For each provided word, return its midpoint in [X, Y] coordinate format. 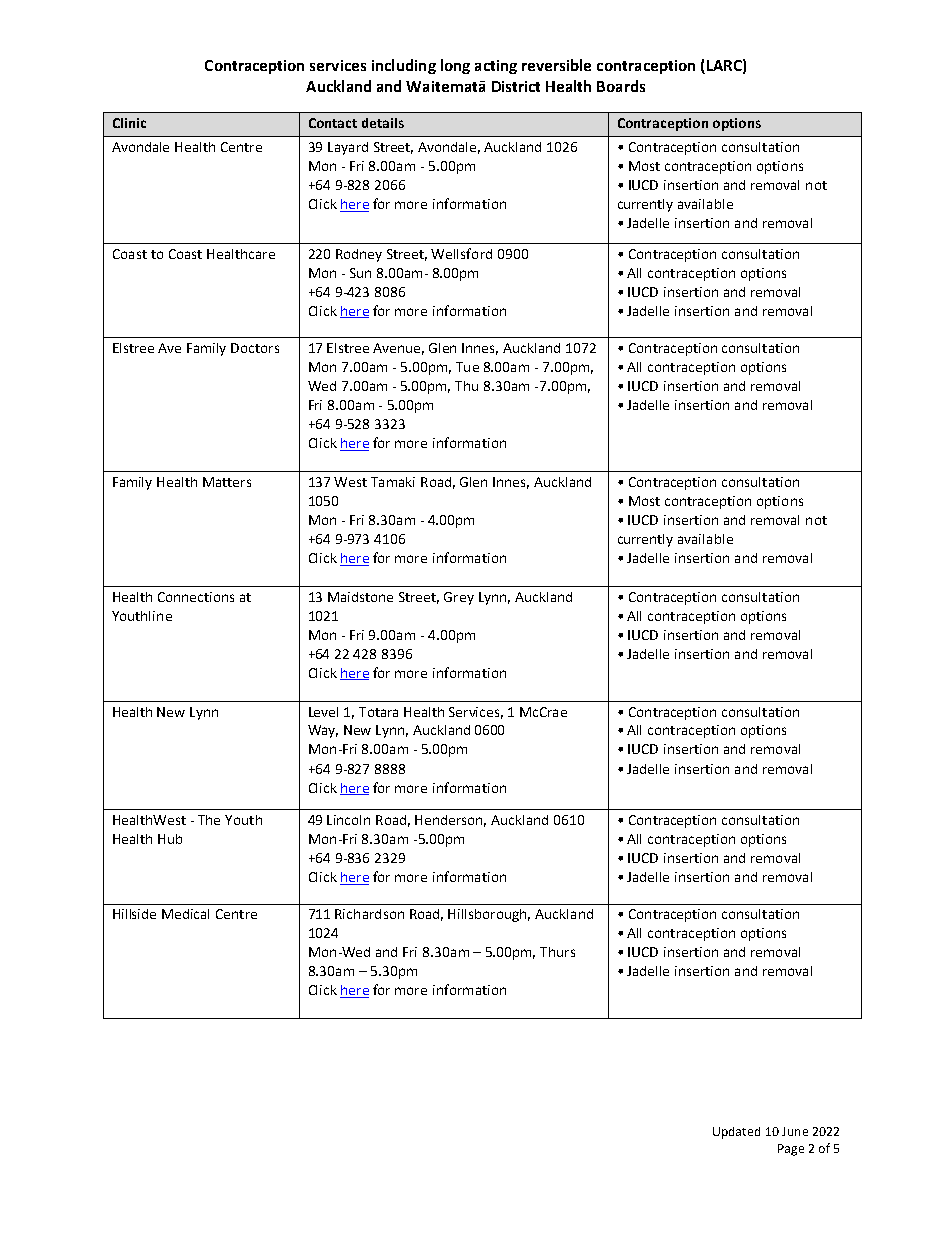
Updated [736, 1133]
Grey [459, 598]
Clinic [129, 123]
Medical [185, 914]
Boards [621, 86]
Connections [196, 597]
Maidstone [360, 597]
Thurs [557, 952]
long [455, 66]
